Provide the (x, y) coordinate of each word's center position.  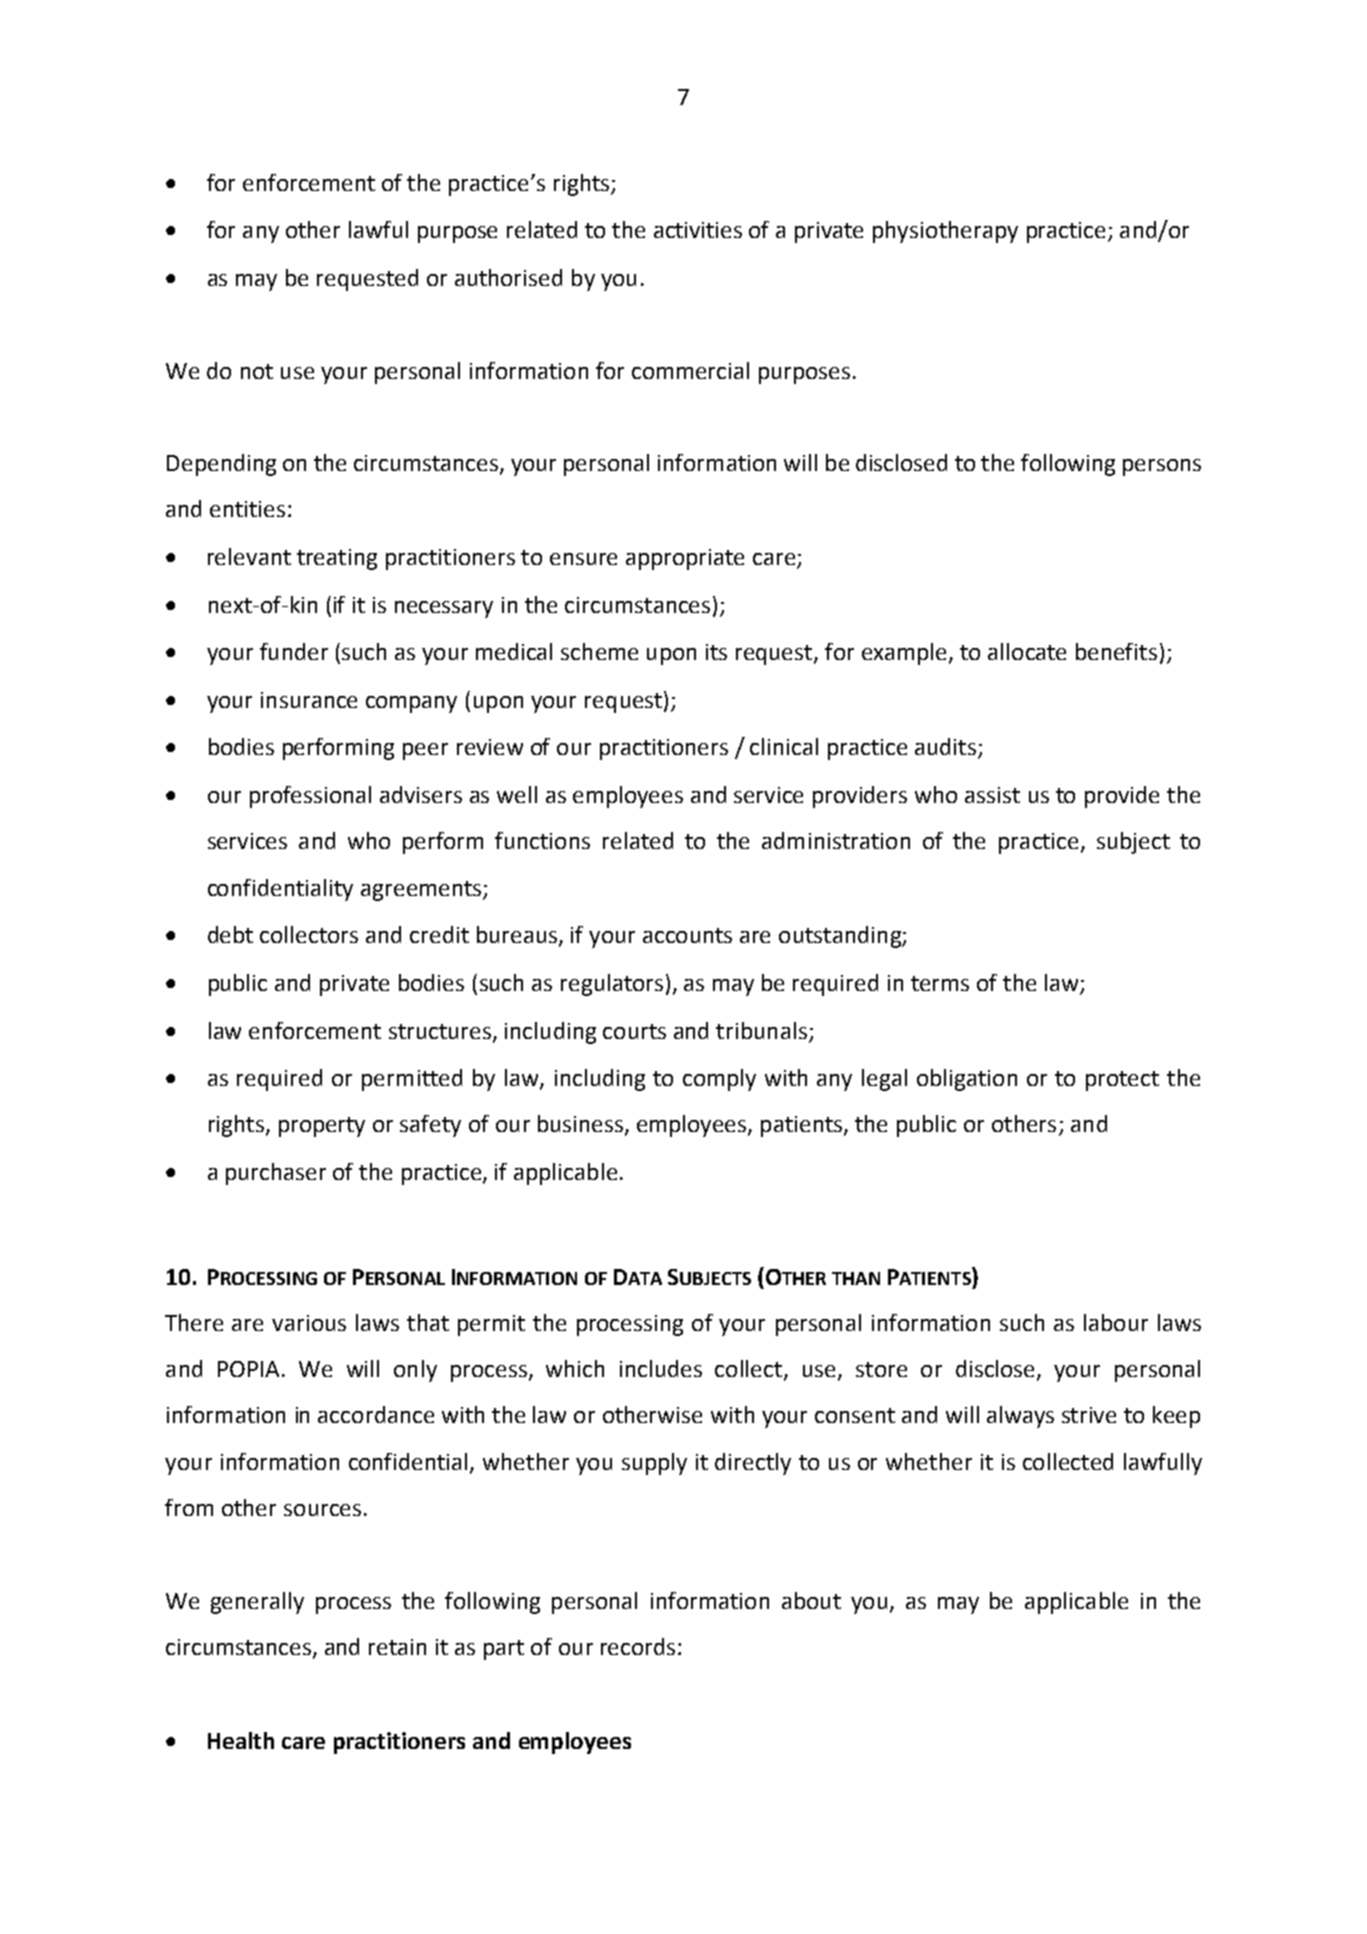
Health (241, 1740)
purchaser (276, 1174)
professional (310, 797)
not (257, 371)
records (638, 1646)
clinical (784, 746)
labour (1116, 1322)
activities (698, 230)
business (582, 1125)
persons (1162, 467)
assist (992, 795)
